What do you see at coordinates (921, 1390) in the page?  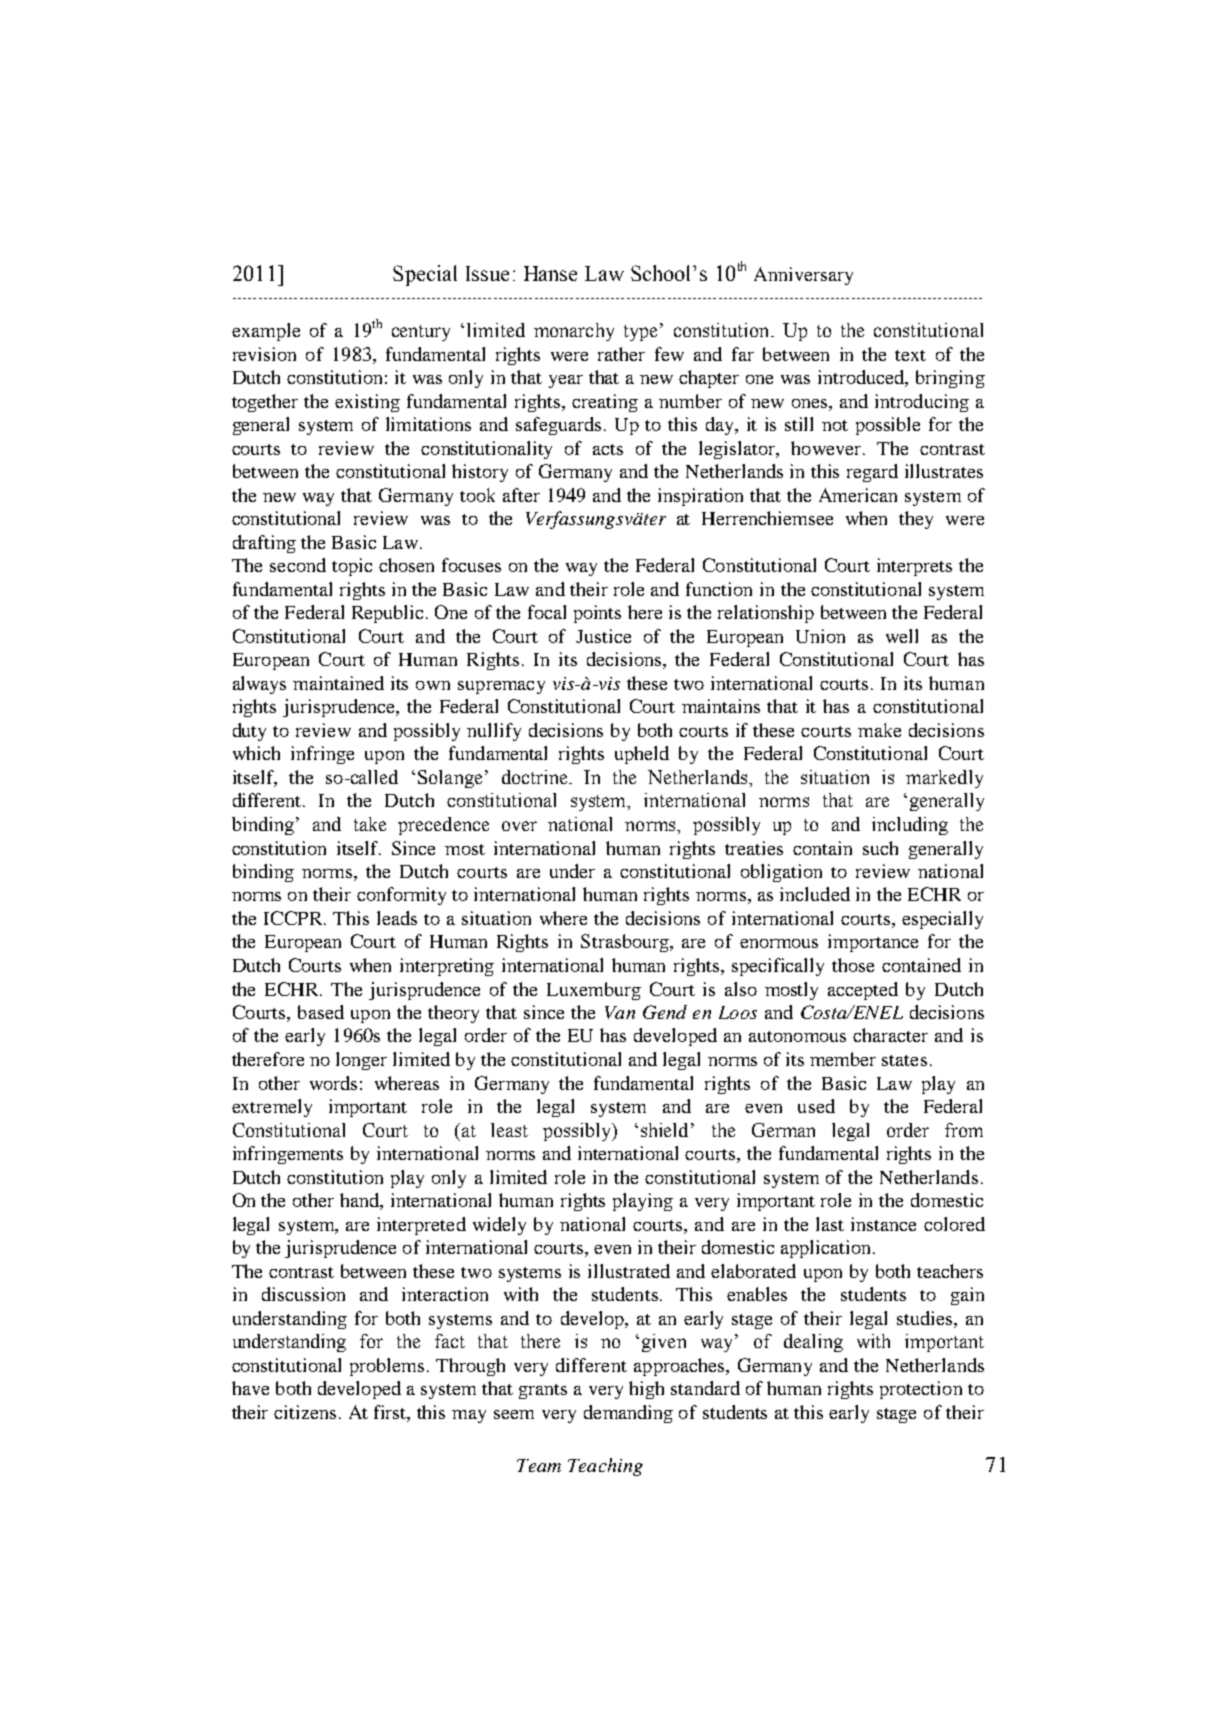 I see `protection` at bounding box center [921, 1390].
